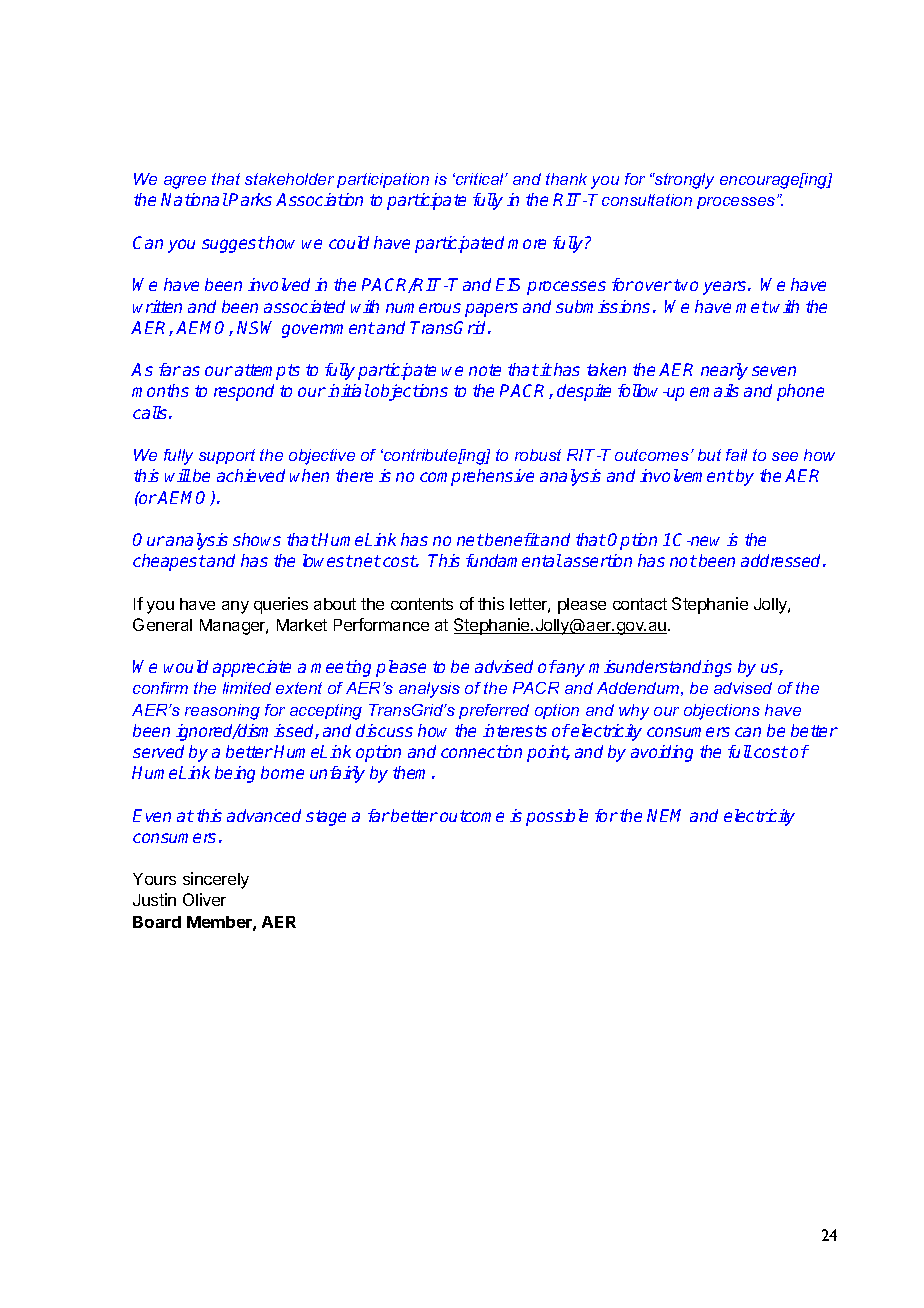 This screenshot has height=1308, width=924. I want to click on appreciate, so click(252, 668).
